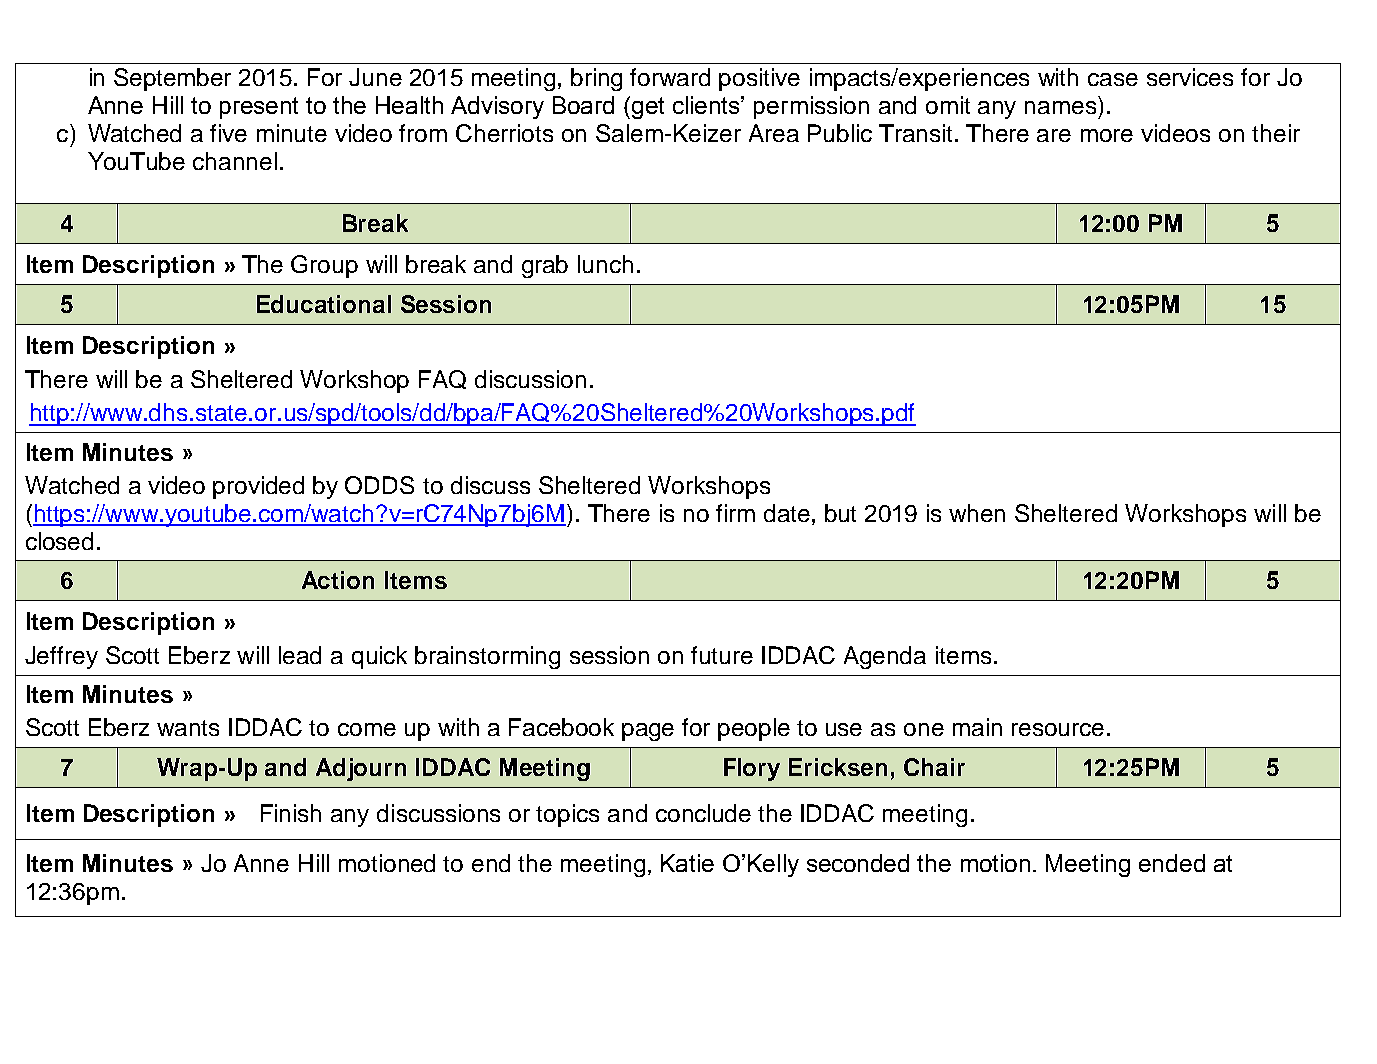 Image resolution: width=1377 pixels, height=1064 pixels. What do you see at coordinates (259, 108) in the document?
I see `present` at bounding box center [259, 108].
